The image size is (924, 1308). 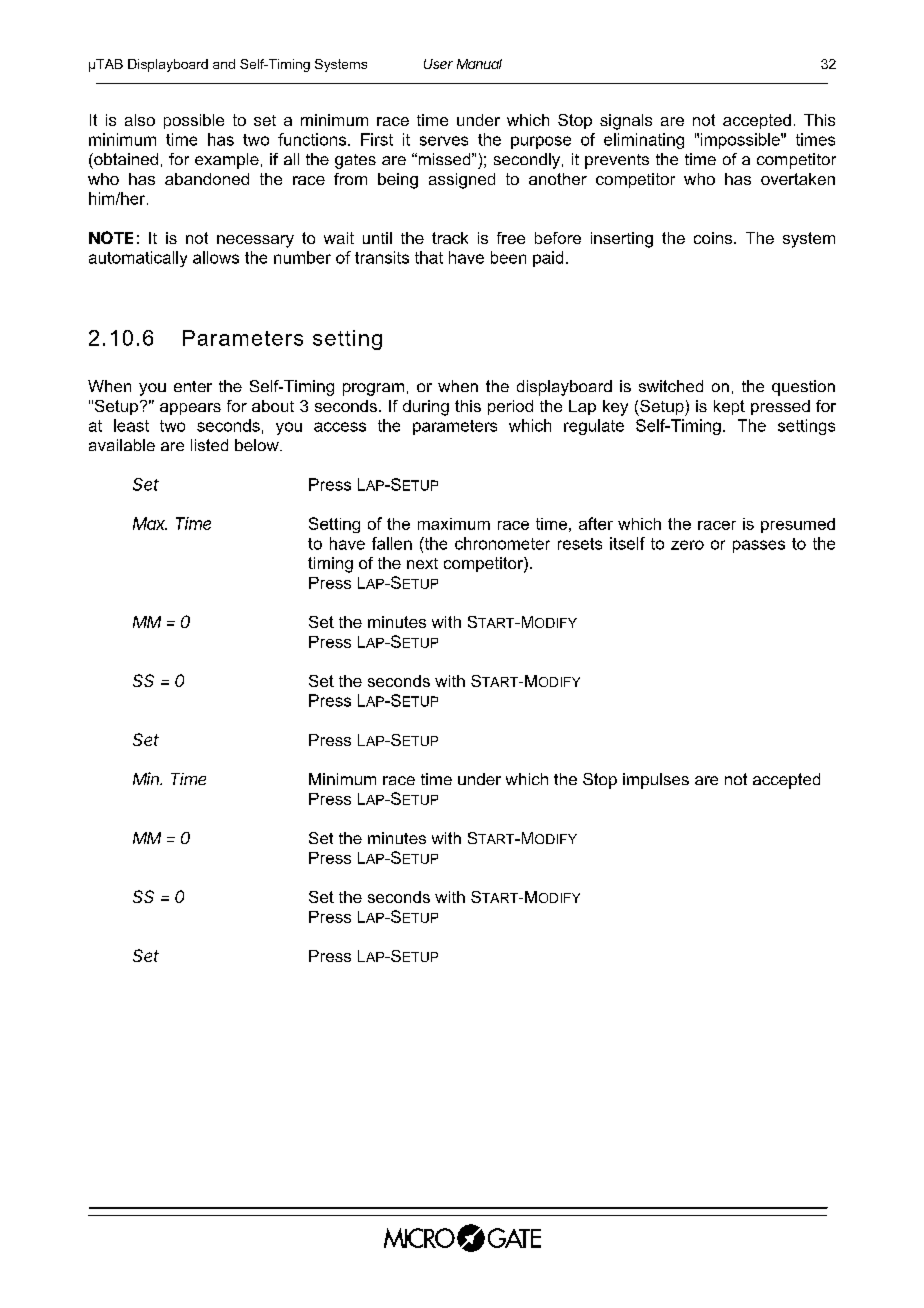 What do you see at coordinates (729, 407) in the screenshot?
I see `kept` at bounding box center [729, 407].
